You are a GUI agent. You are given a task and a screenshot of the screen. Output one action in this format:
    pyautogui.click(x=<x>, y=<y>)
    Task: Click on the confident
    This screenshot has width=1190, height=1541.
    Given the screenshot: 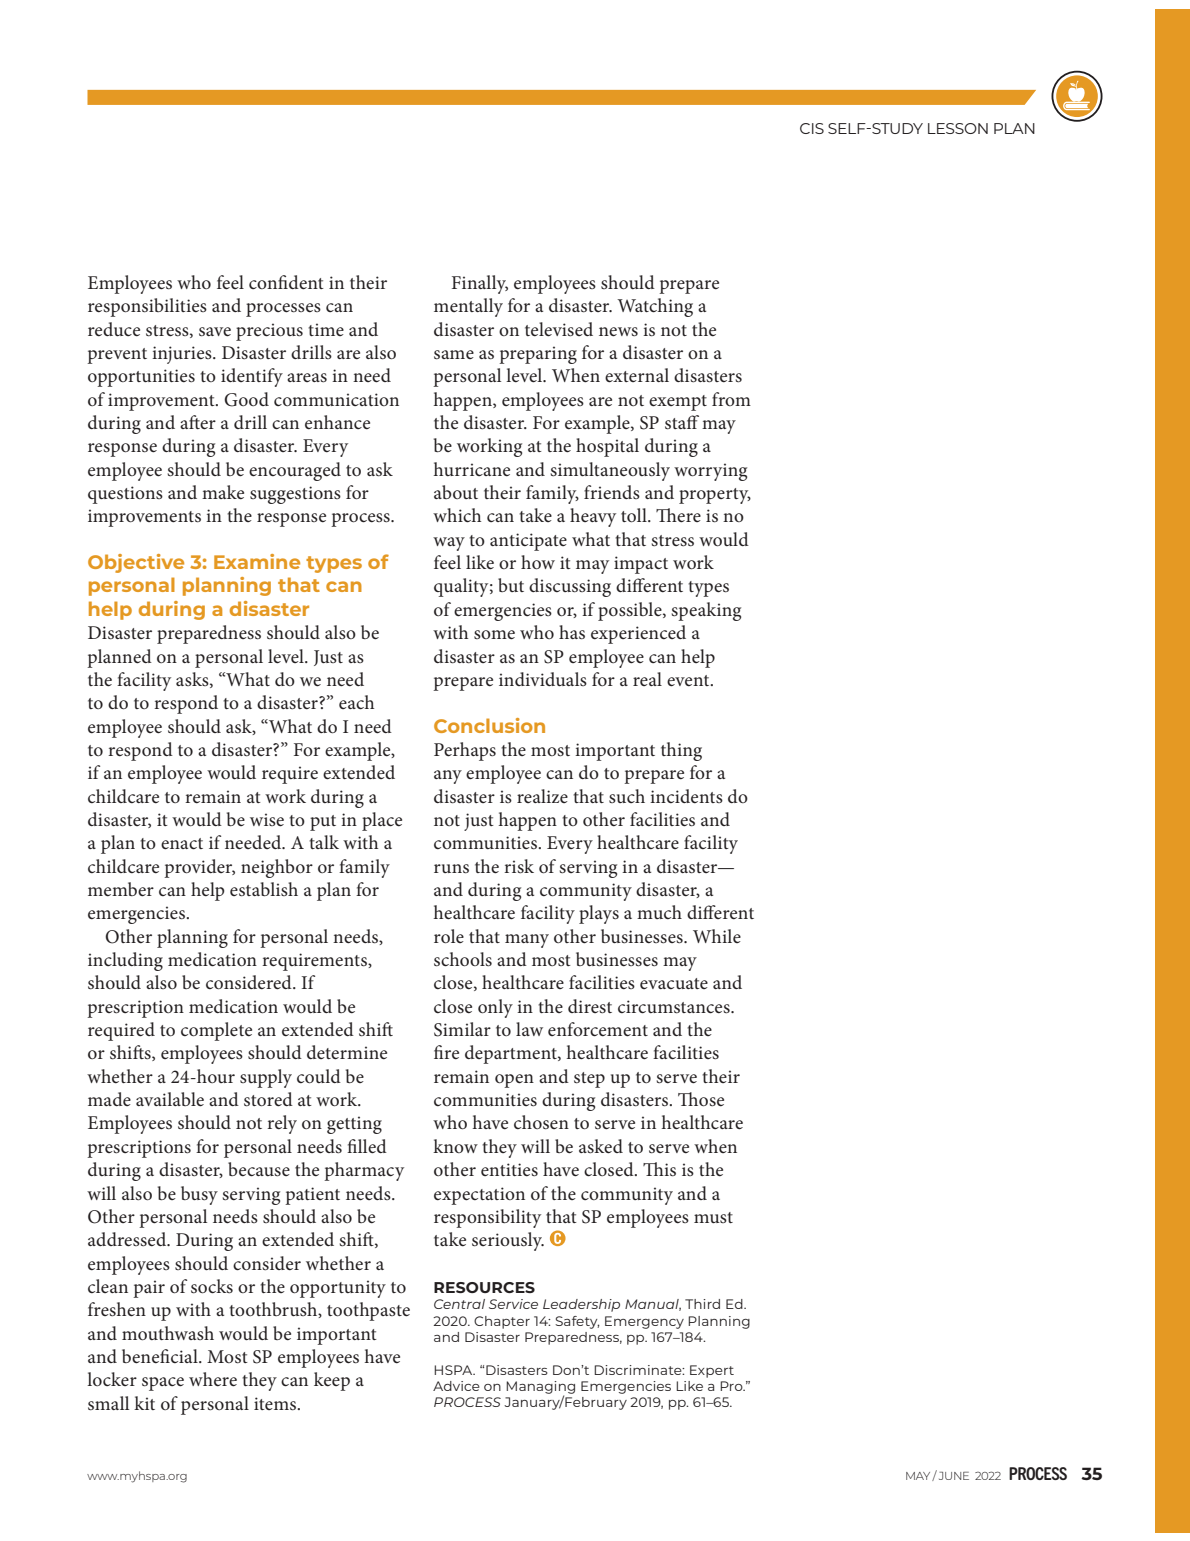 What is the action you would take?
    pyautogui.click(x=286, y=282)
